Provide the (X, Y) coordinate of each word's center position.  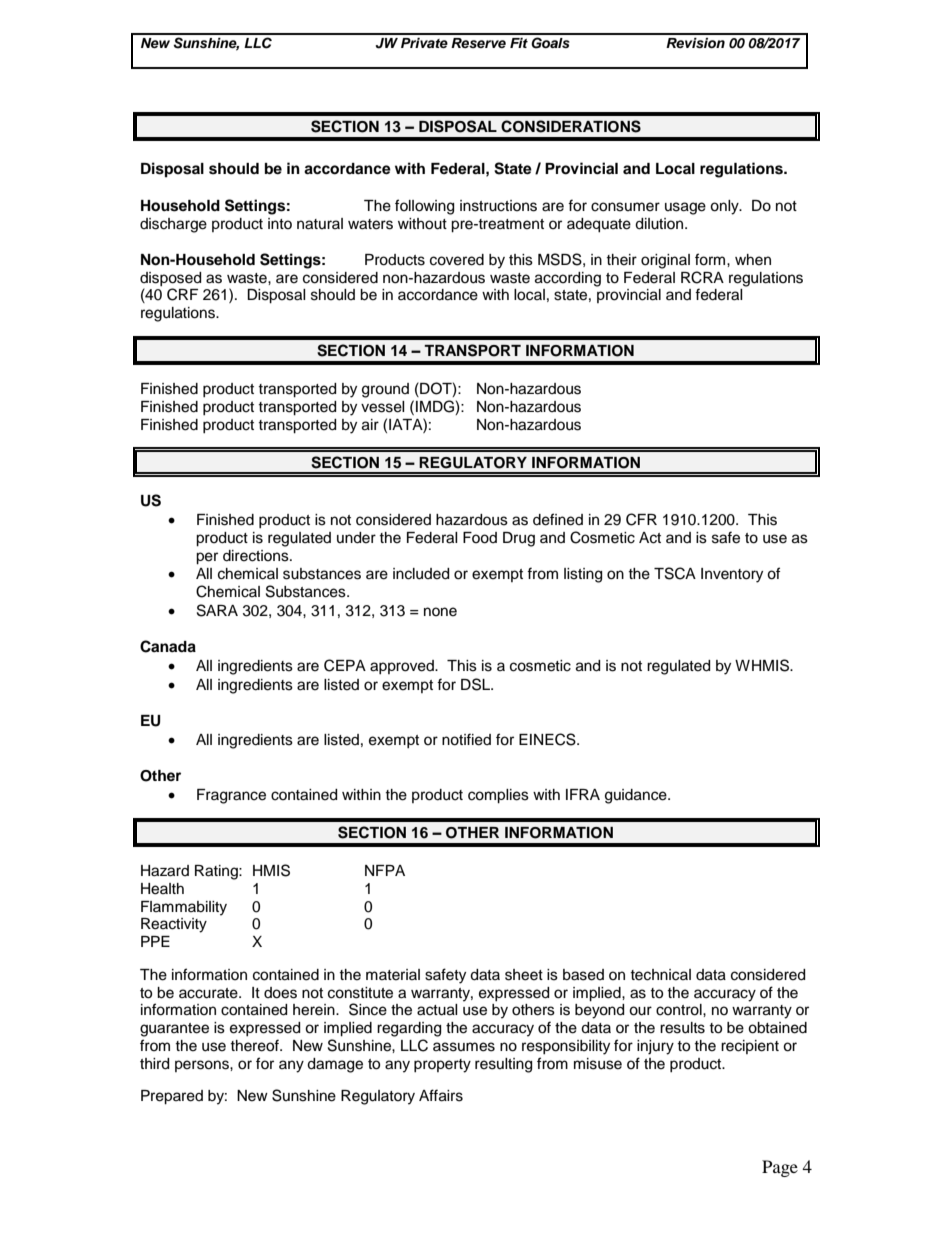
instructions (498, 206)
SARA (217, 610)
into (280, 223)
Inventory (732, 575)
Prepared (172, 1097)
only (725, 207)
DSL (477, 684)
